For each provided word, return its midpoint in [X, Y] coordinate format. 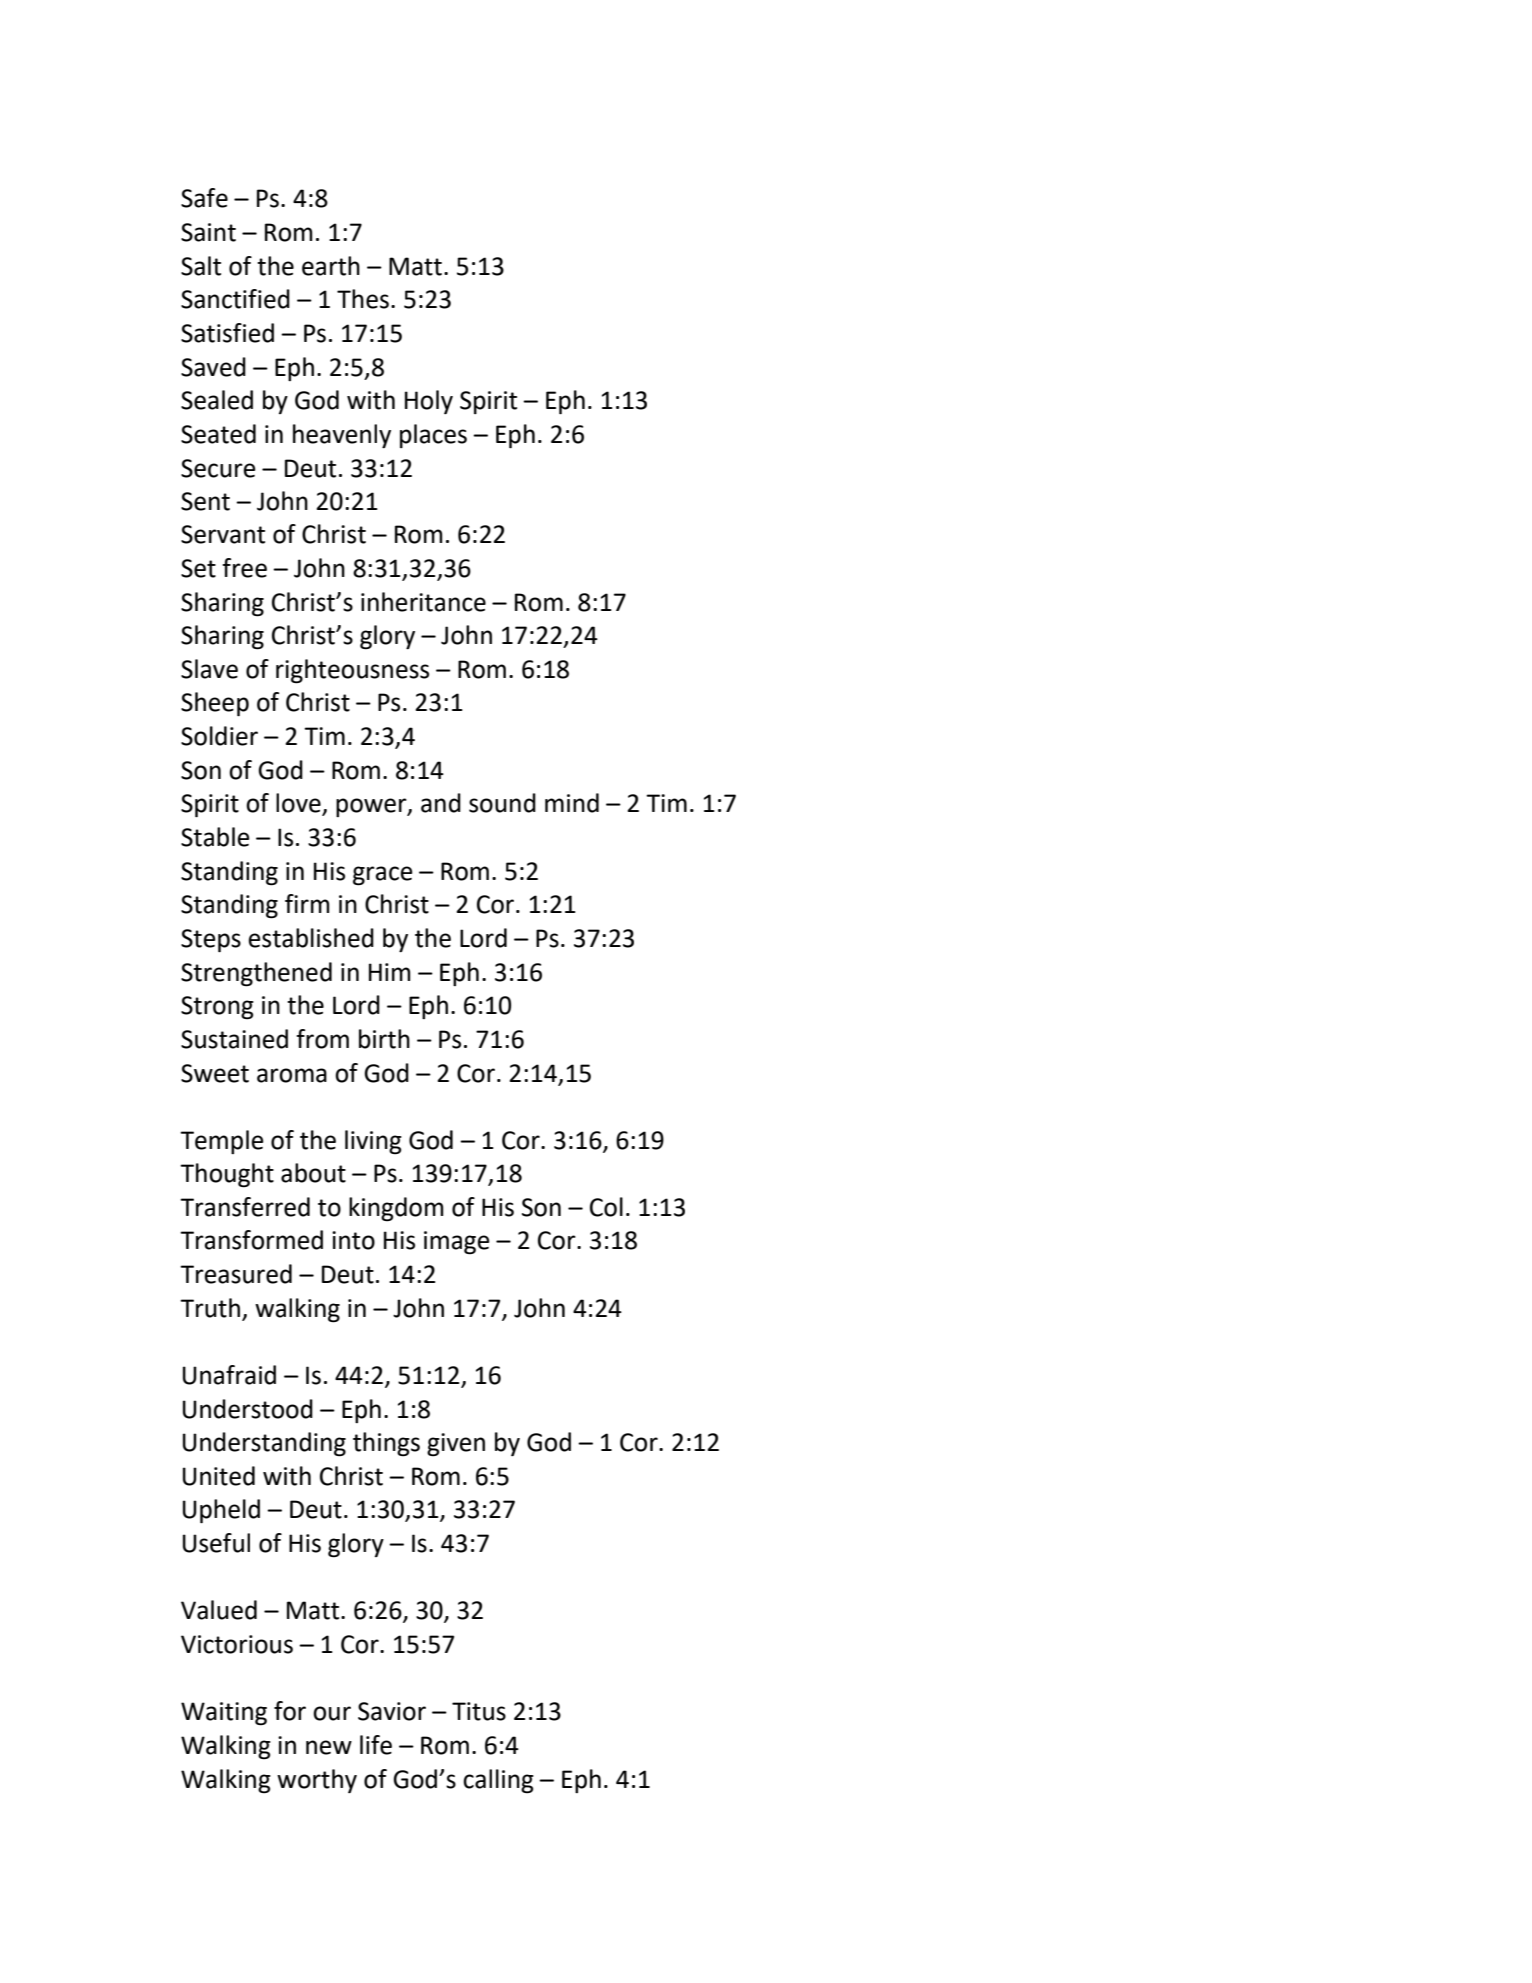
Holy [429, 402]
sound [502, 803]
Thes [363, 299]
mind [572, 803]
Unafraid [229, 1375]
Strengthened [256, 974]
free [244, 568]
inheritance [423, 602]
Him [390, 972]
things [386, 1444]
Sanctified [235, 299]
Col [606, 1207]
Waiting [224, 1714]
